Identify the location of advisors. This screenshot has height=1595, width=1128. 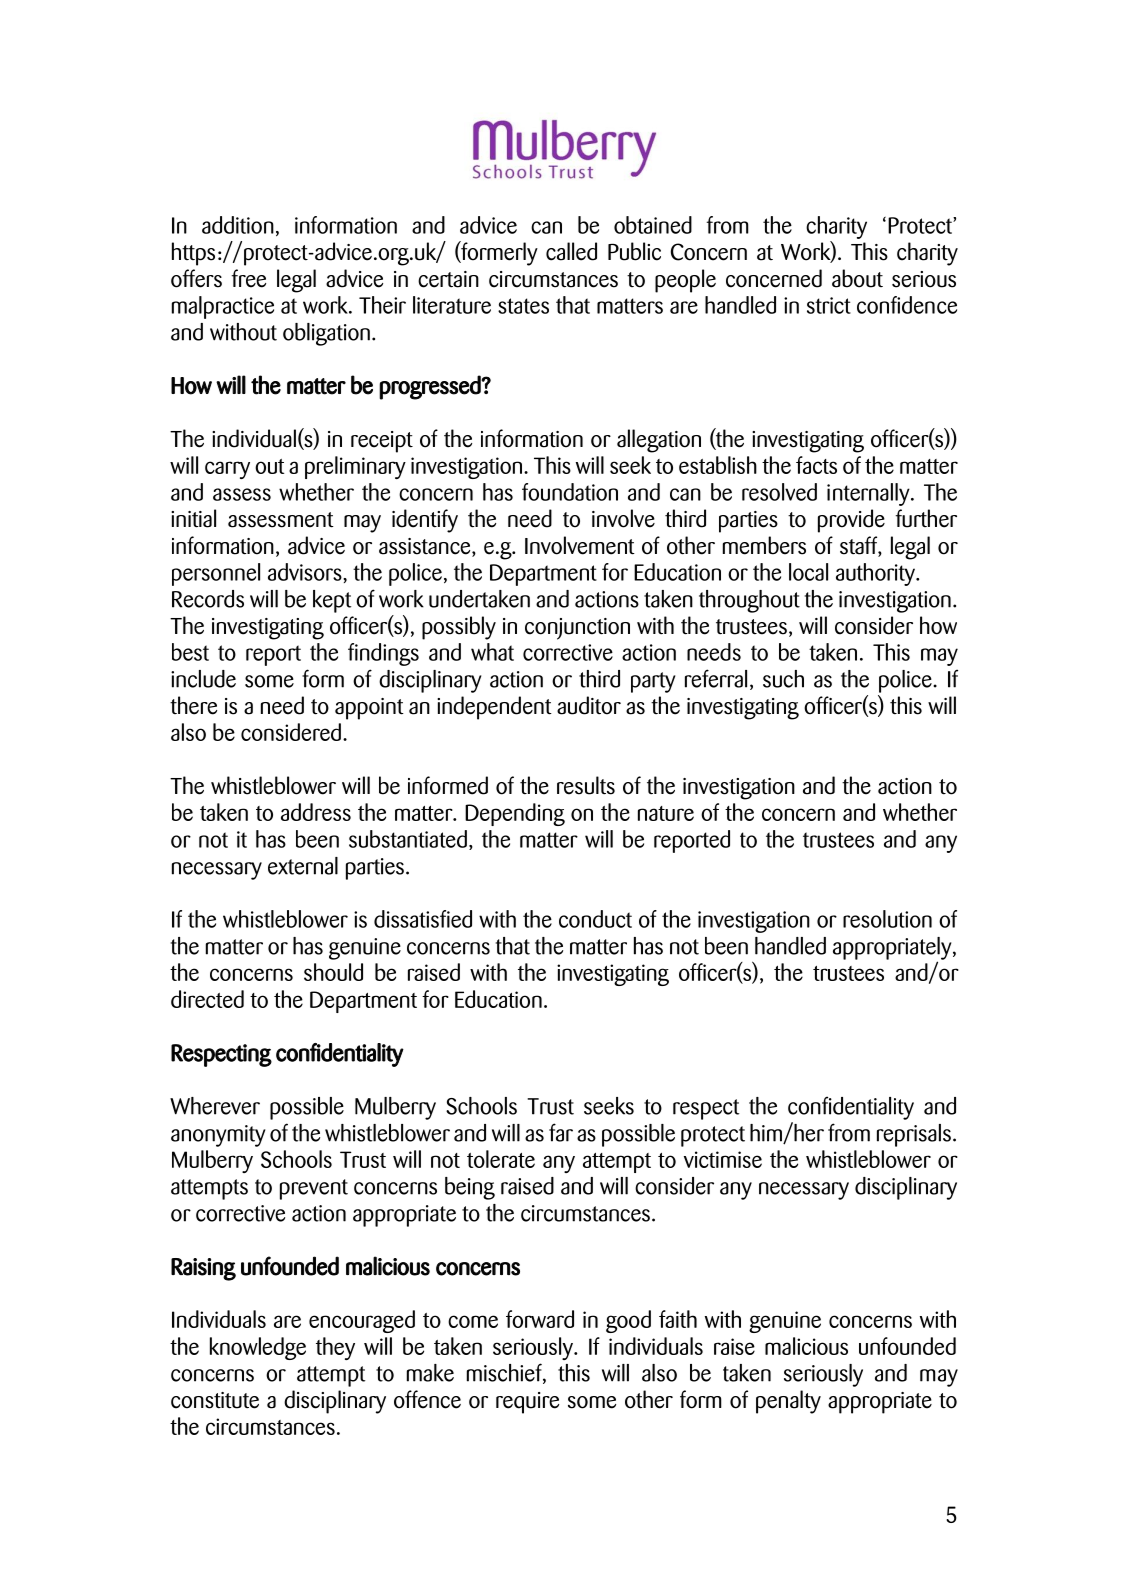
(306, 572).
